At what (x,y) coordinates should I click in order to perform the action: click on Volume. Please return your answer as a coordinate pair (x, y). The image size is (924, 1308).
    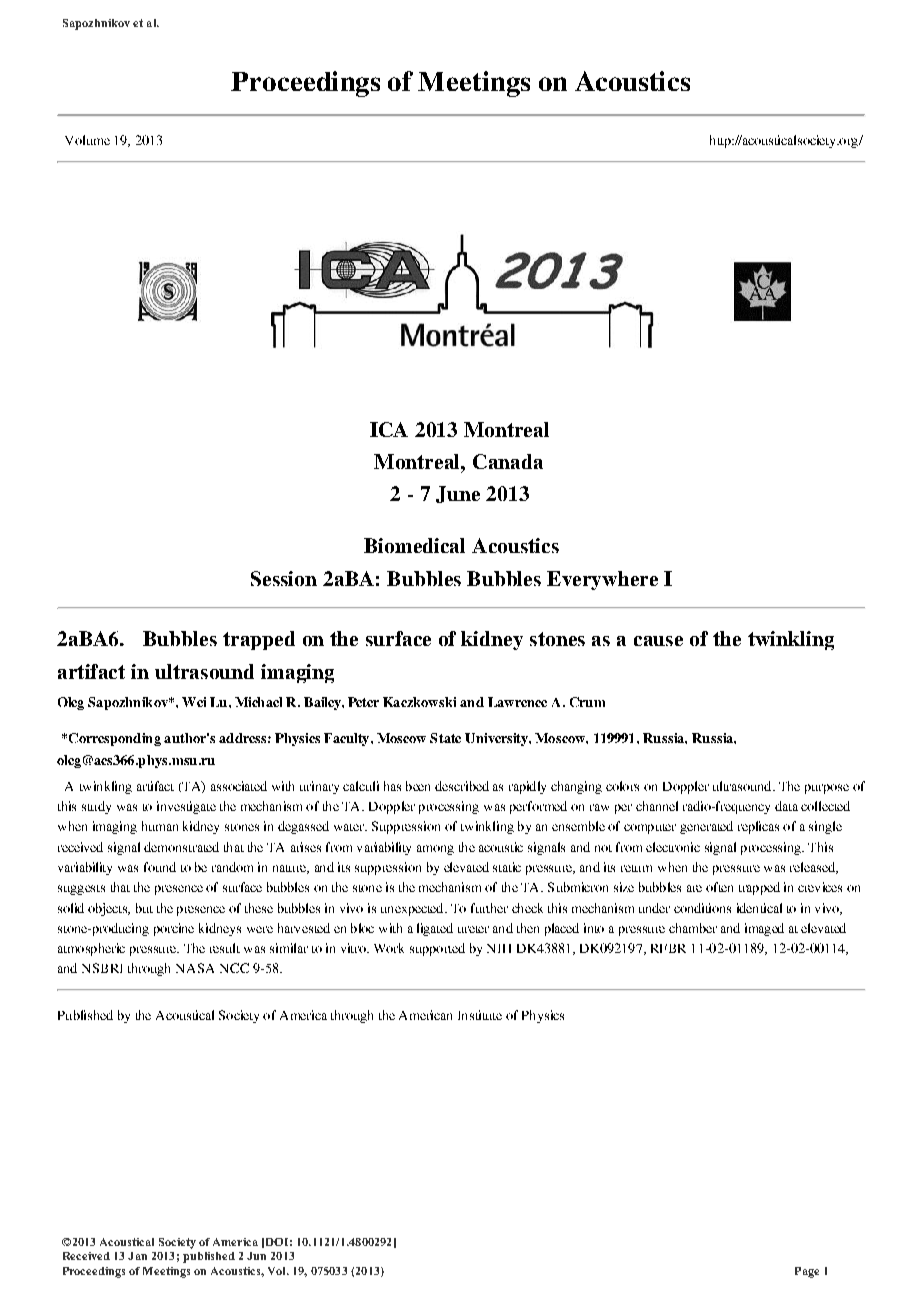
    Looking at the image, I should click on (87, 140).
